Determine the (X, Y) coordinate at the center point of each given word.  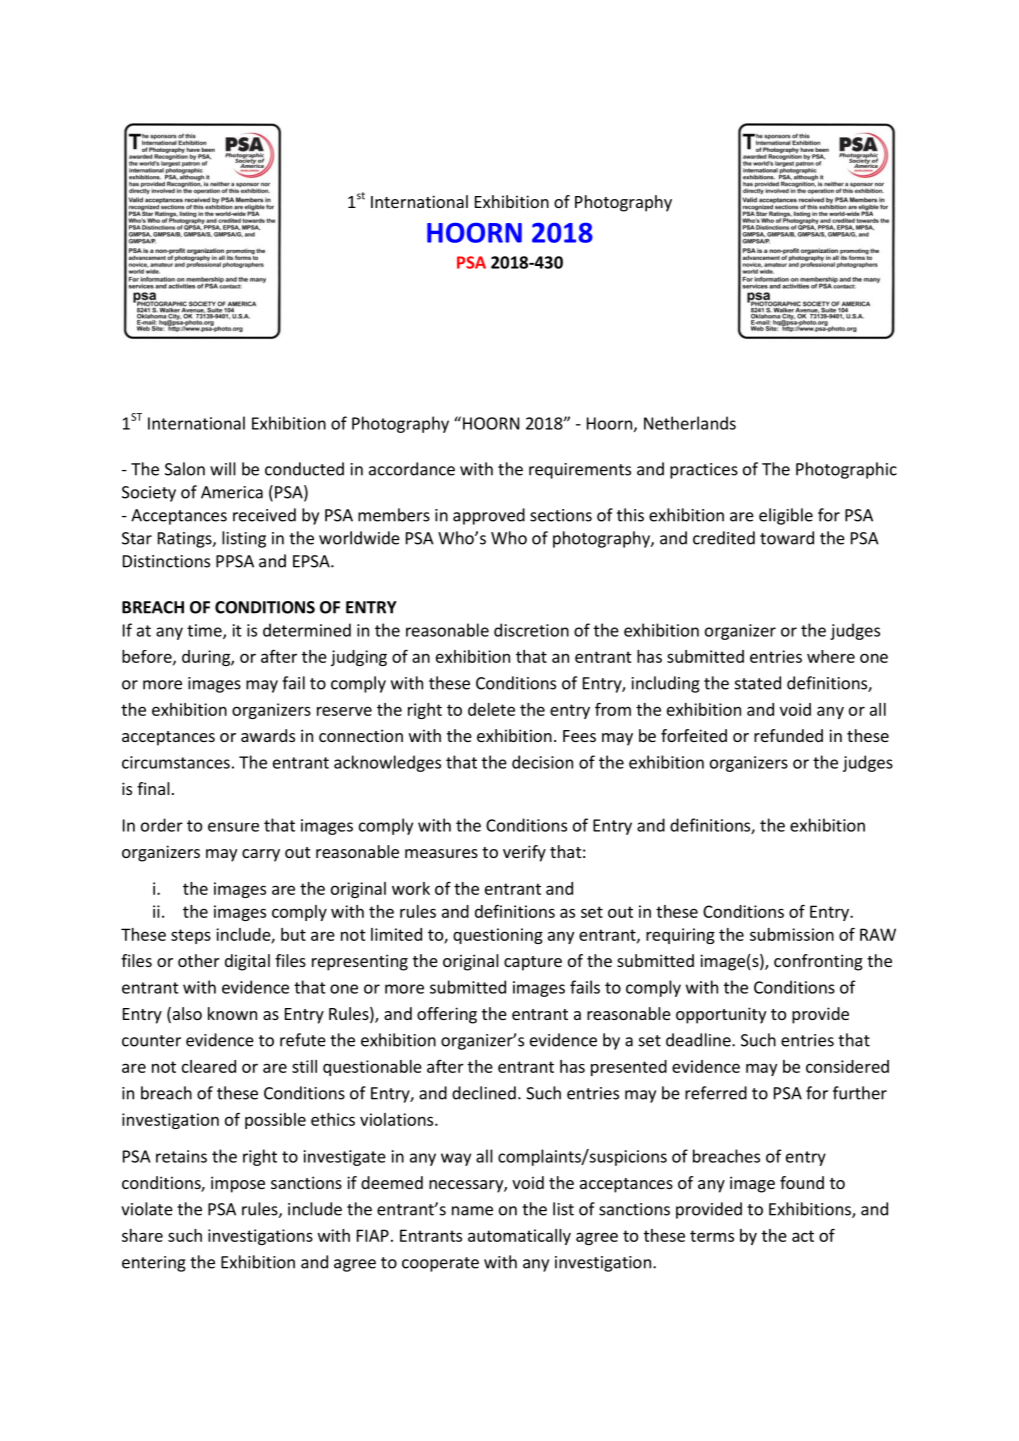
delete (491, 709)
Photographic (846, 470)
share (142, 1235)
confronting (818, 962)
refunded (788, 735)
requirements (580, 471)
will (223, 469)
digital (247, 962)
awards (268, 735)
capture (533, 963)
